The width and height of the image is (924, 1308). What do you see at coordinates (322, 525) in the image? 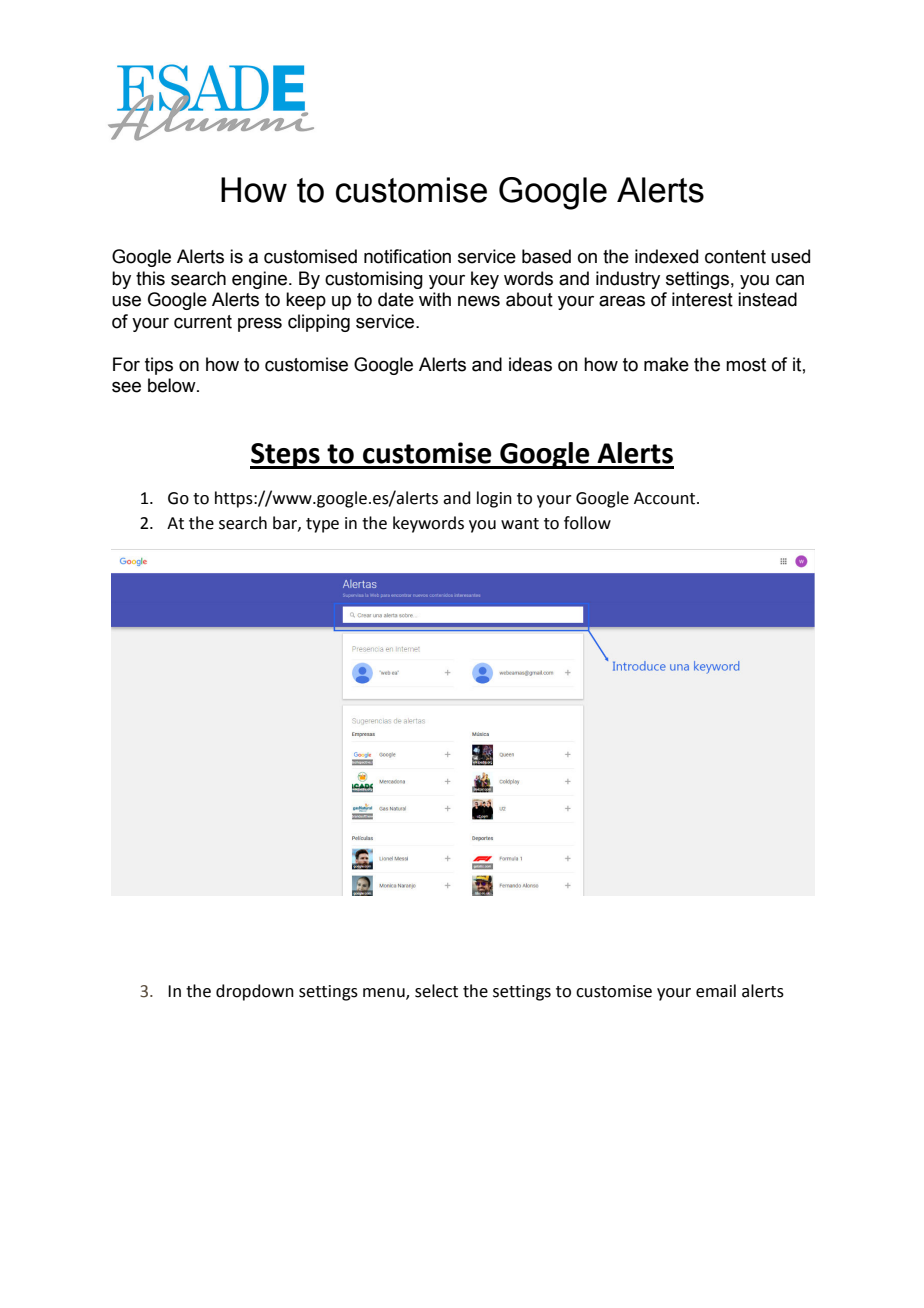
I see `type` at bounding box center [322, 525].
